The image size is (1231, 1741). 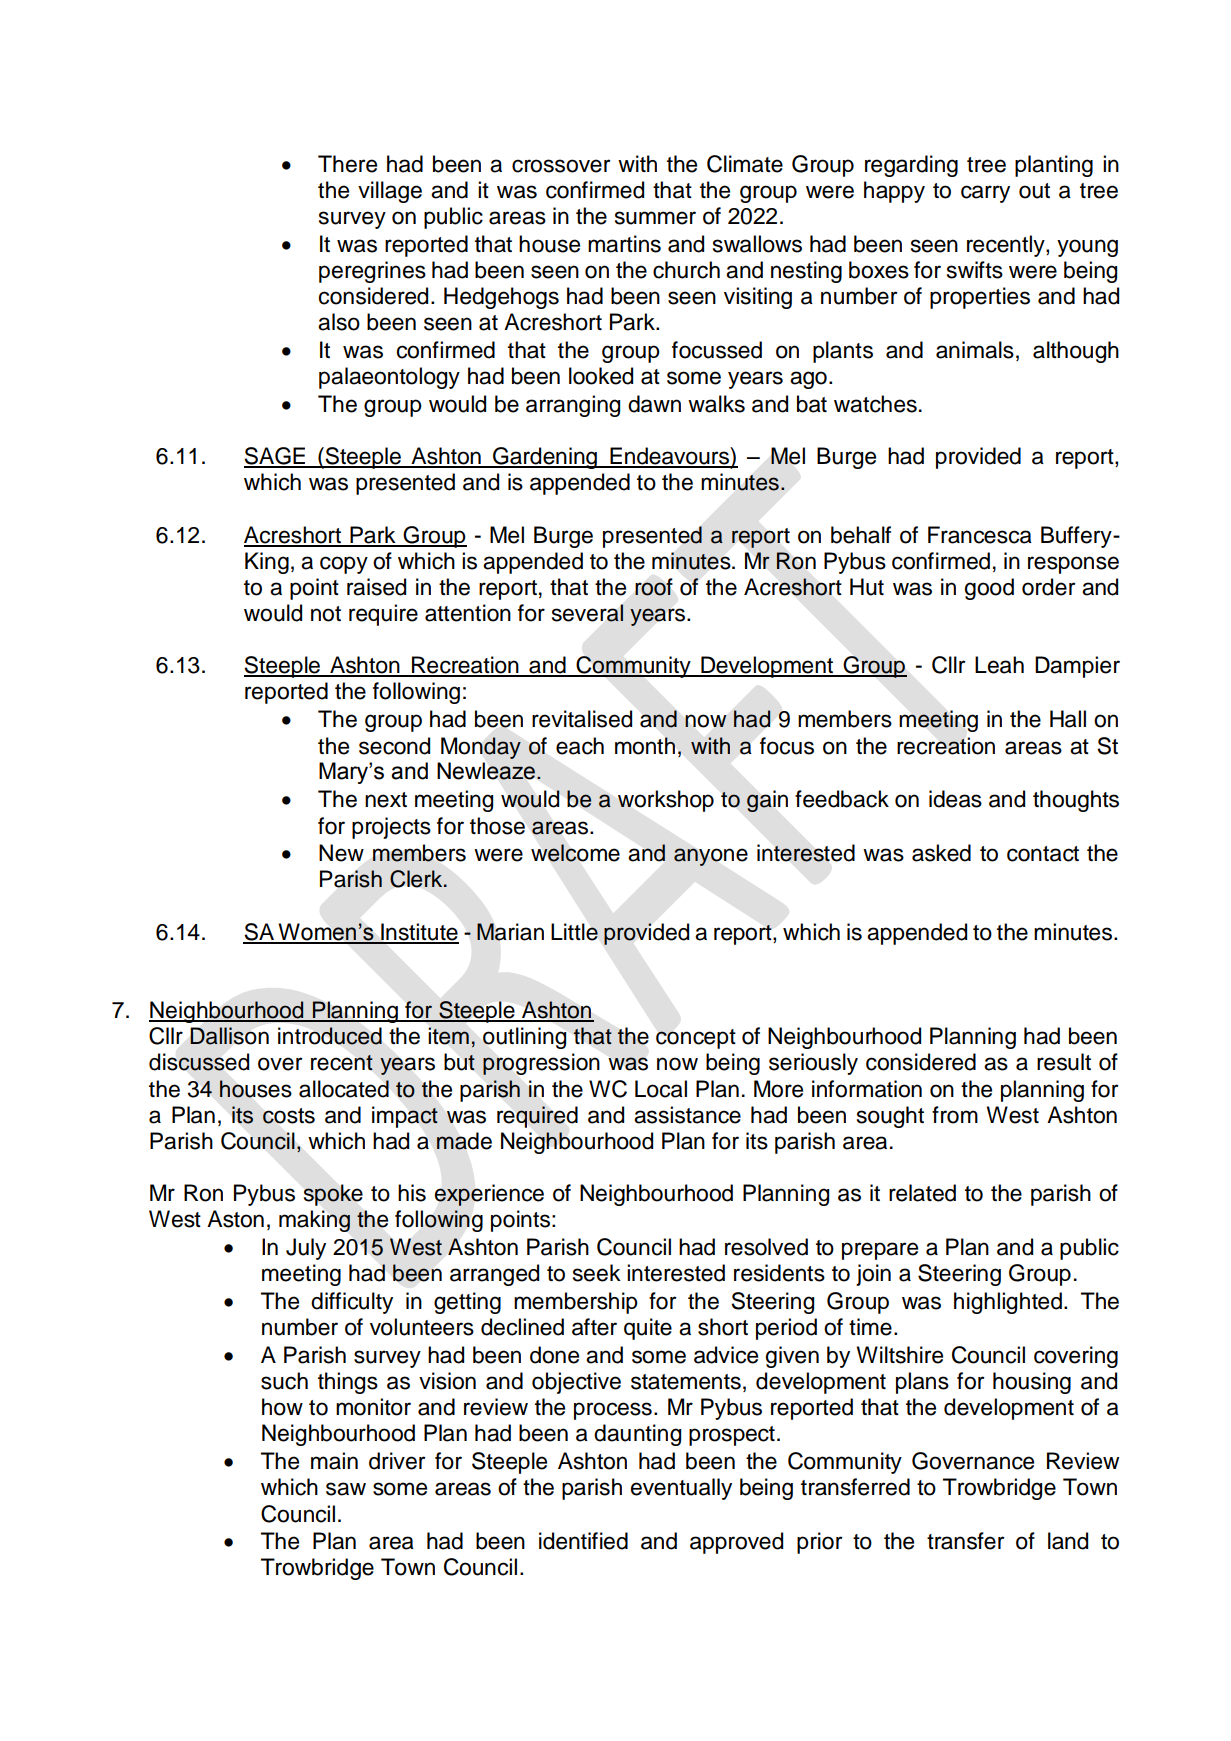 What do you see at coordinates (1068, 1541) in the screenshot?
I see `land` at bounding box center [1068, 1541].
